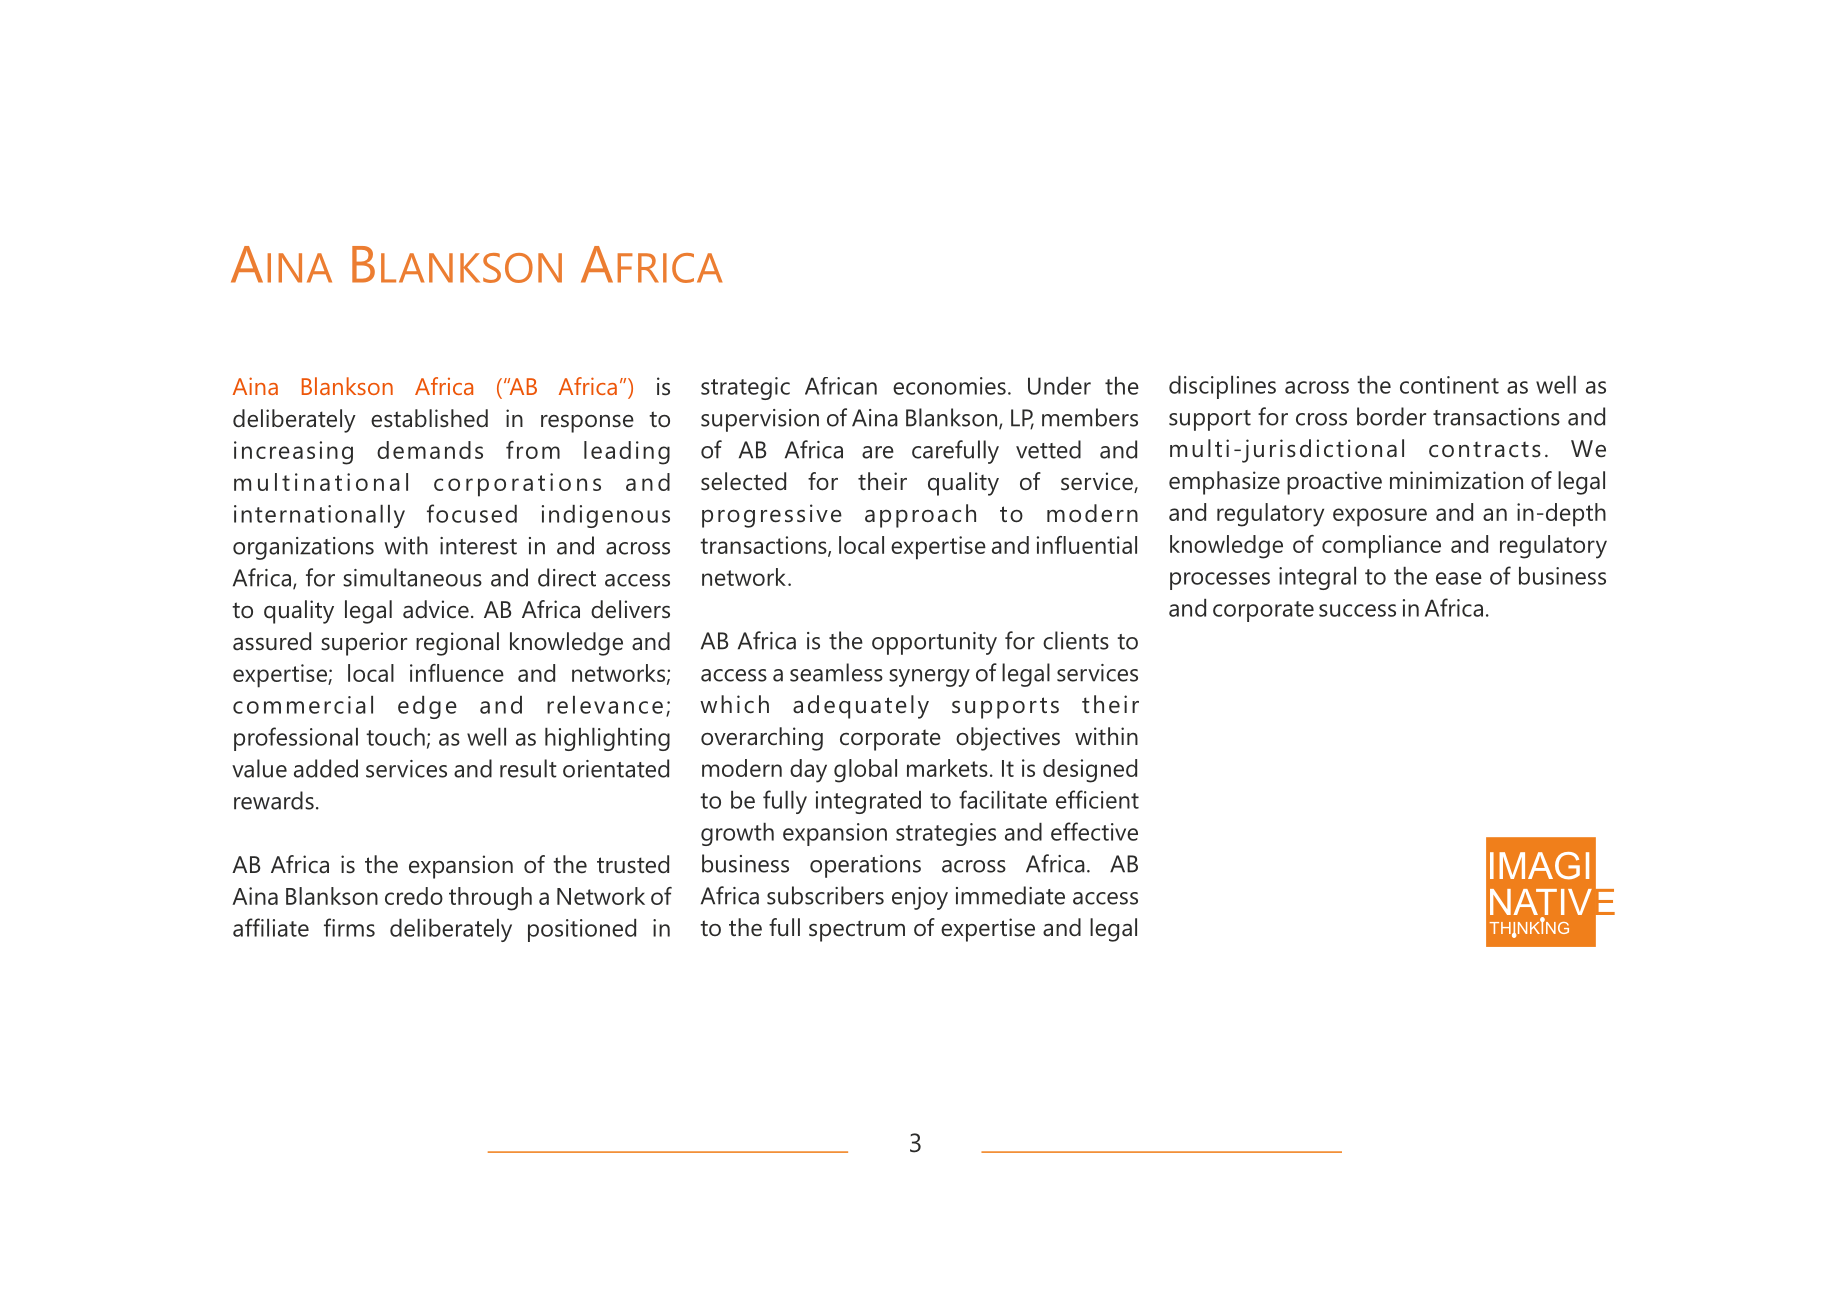 The image size is (1833, 1296). What do you see at coordinates (349, 927) in the screenshot?
I see `firms` at bounding box center [349, 927].
